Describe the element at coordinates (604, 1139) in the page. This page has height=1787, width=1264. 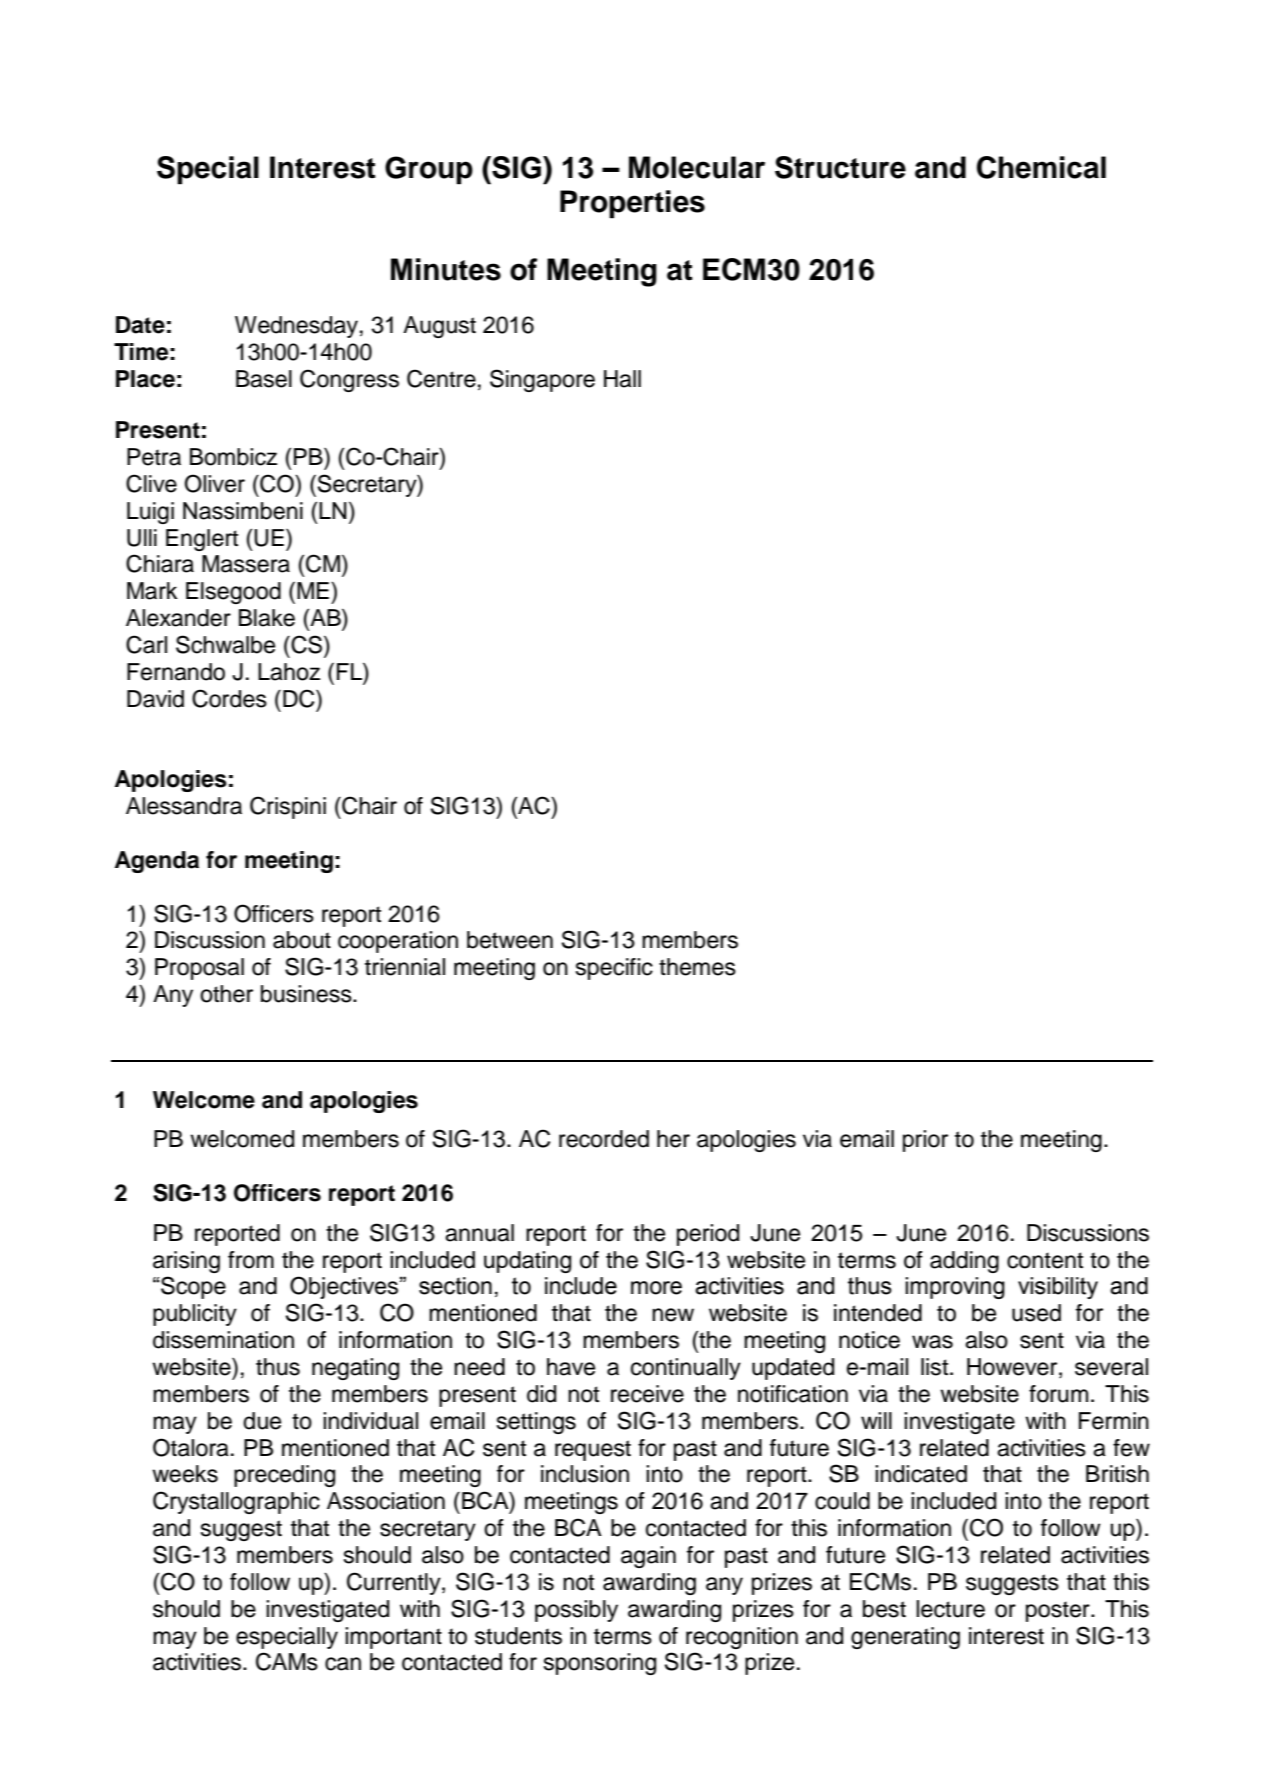
I see `recorded` at that location.
